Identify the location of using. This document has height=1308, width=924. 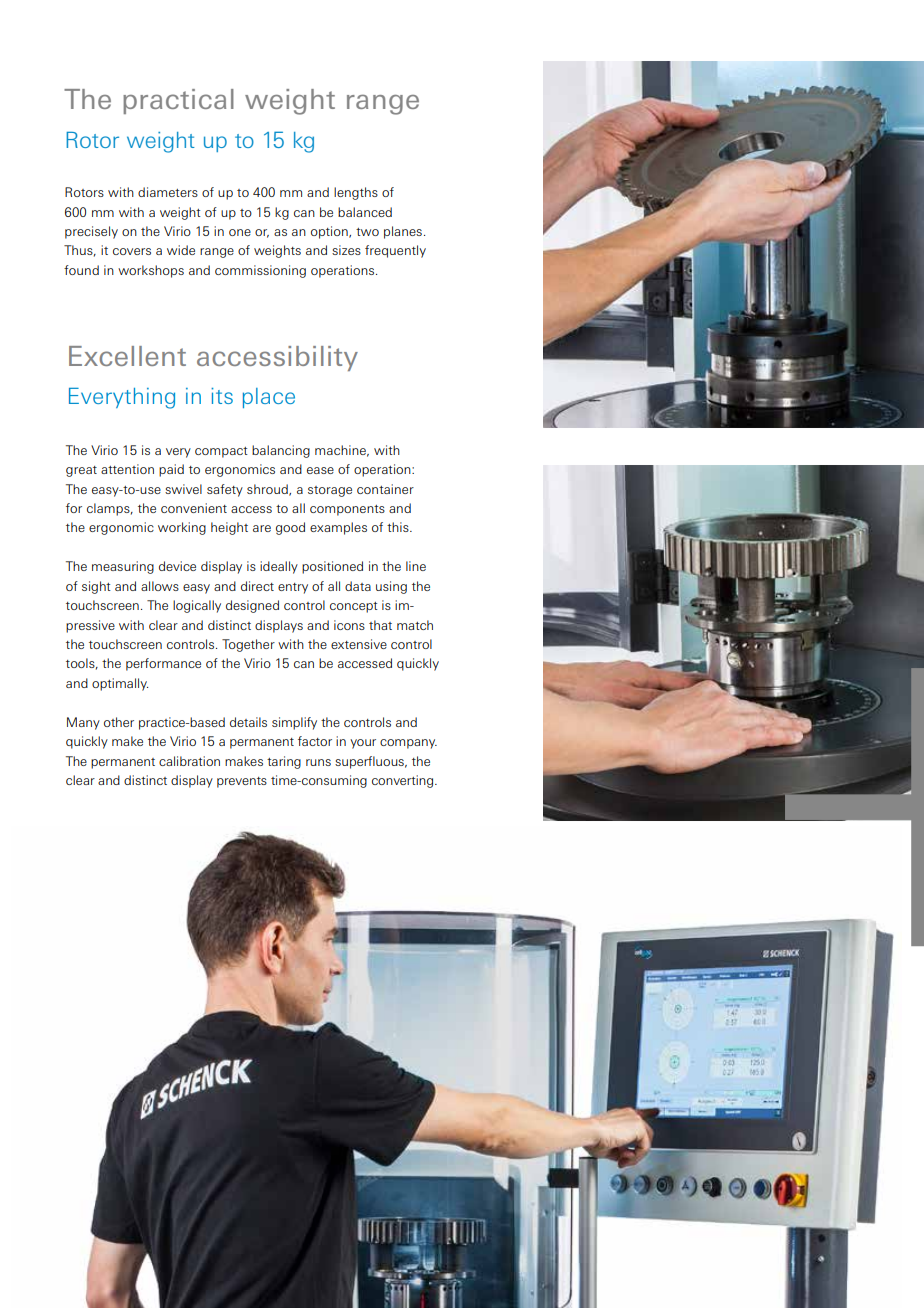
(391, 587).
